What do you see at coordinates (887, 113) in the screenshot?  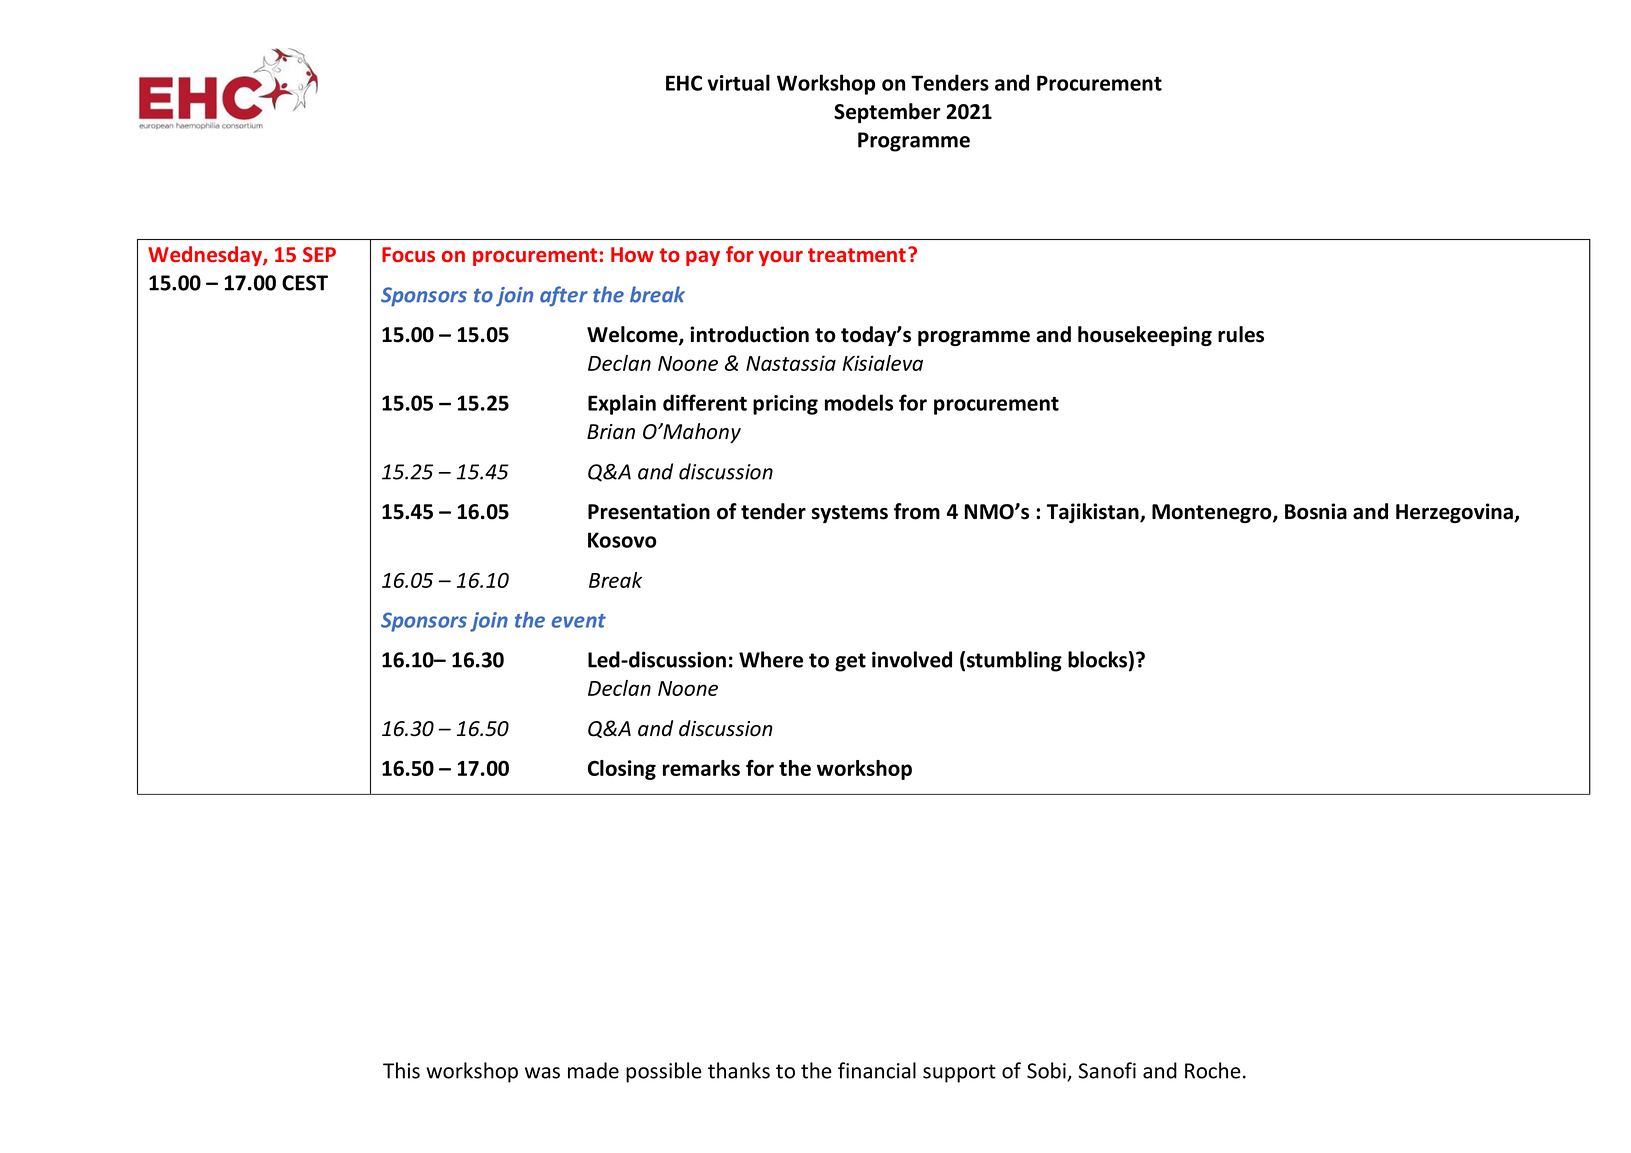 I see `September` at bounding box center [887, 113].
